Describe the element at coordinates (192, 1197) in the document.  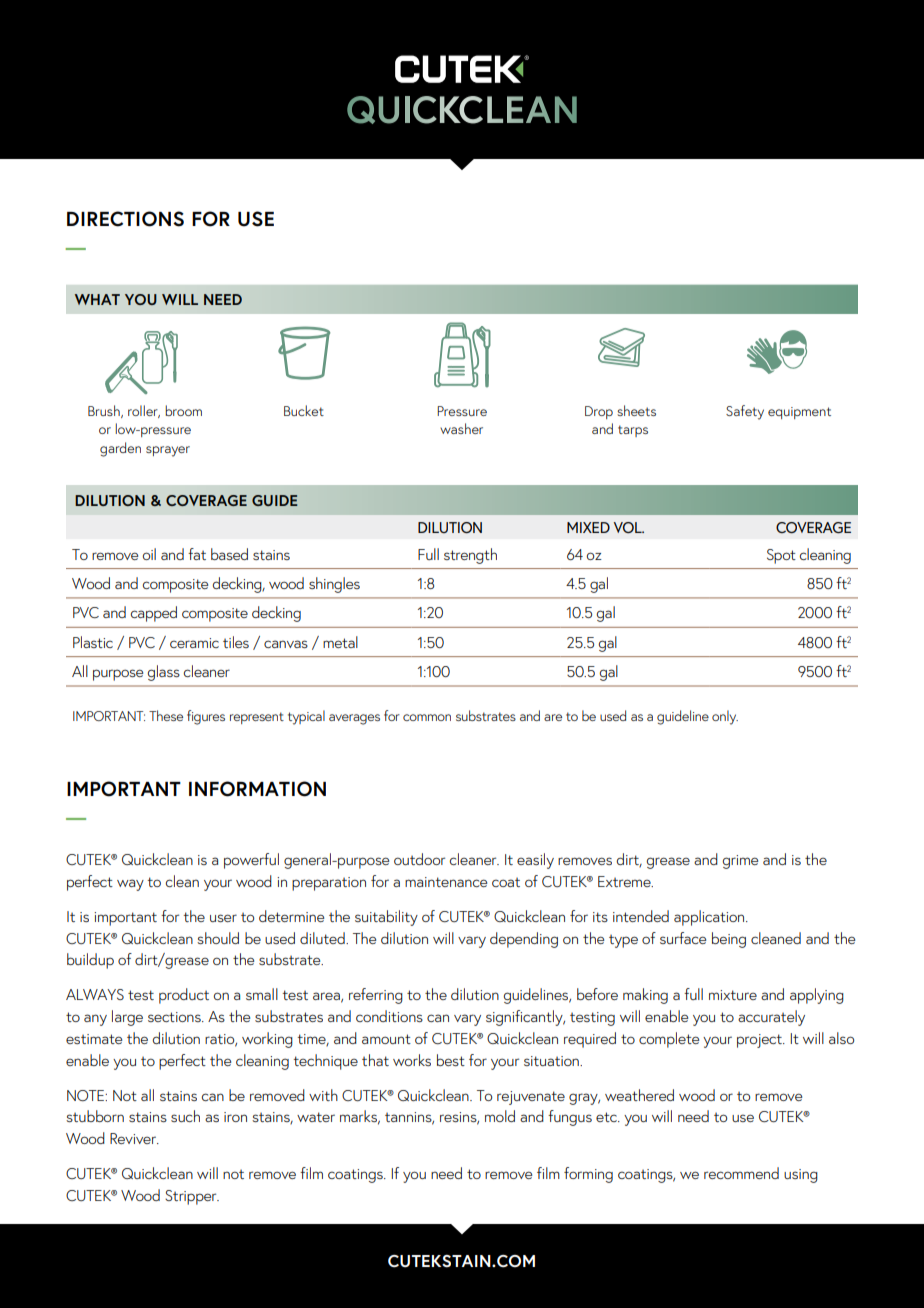
I see `Stripper` at that location.
